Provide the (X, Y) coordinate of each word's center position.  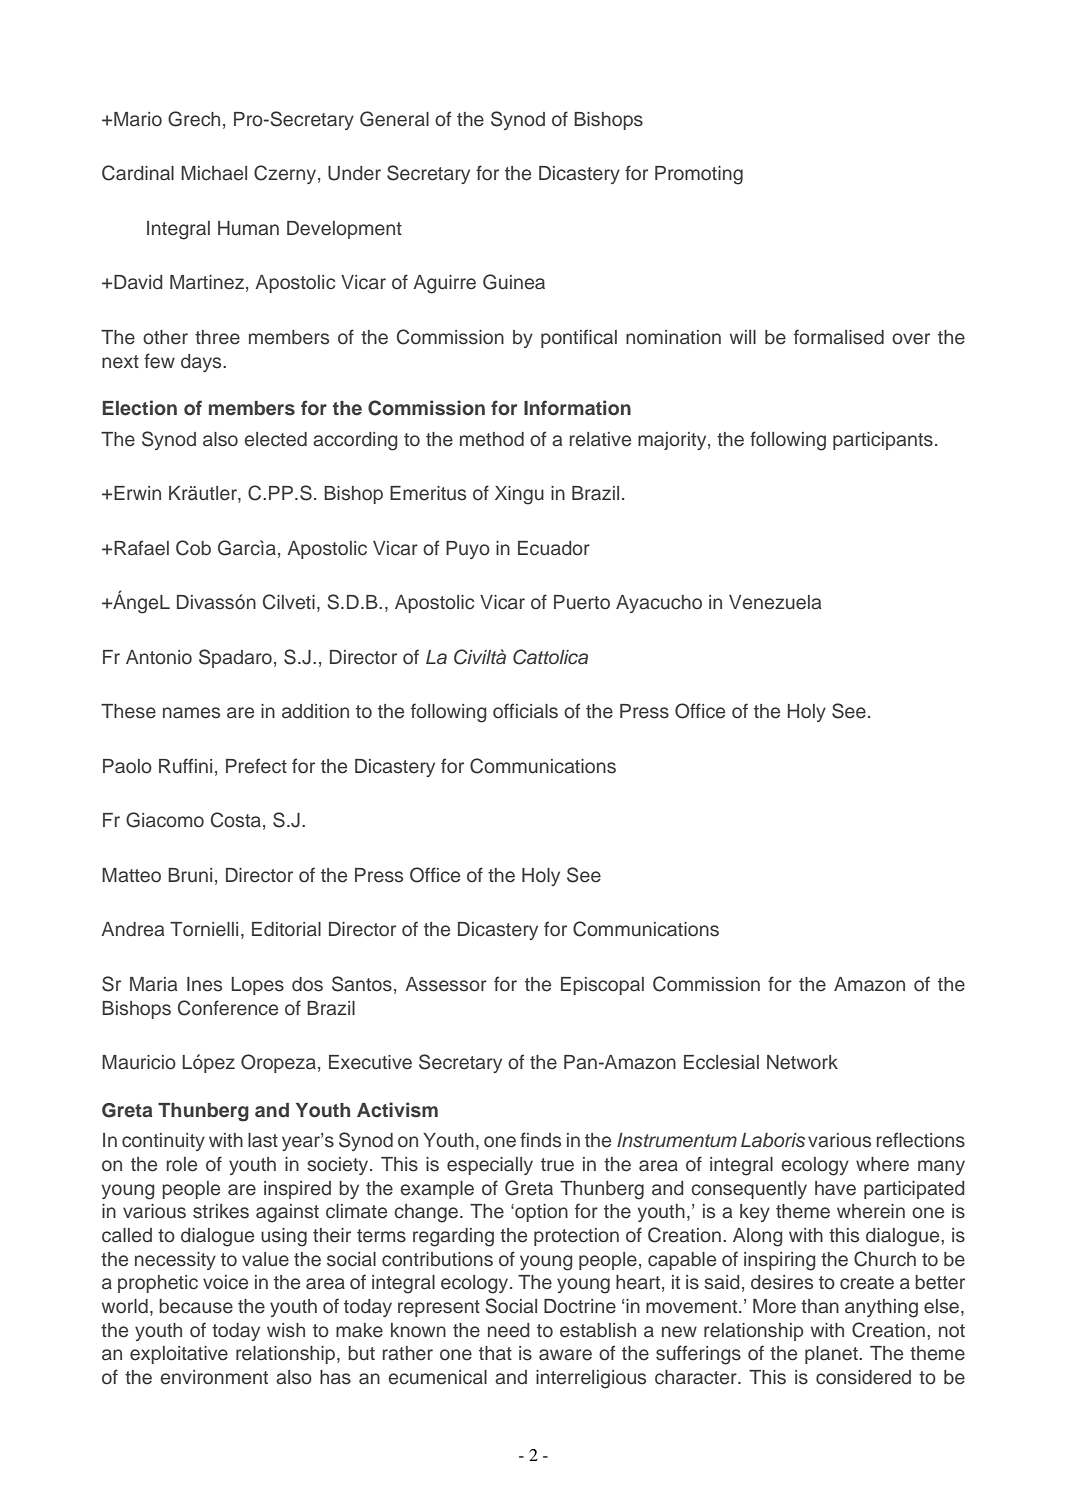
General (394, 119)
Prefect (256, 766)
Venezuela (775, 602)
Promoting (699, 175)
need (509, 1330)
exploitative (179, 1355)
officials (525, 711)
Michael (214, 173)
